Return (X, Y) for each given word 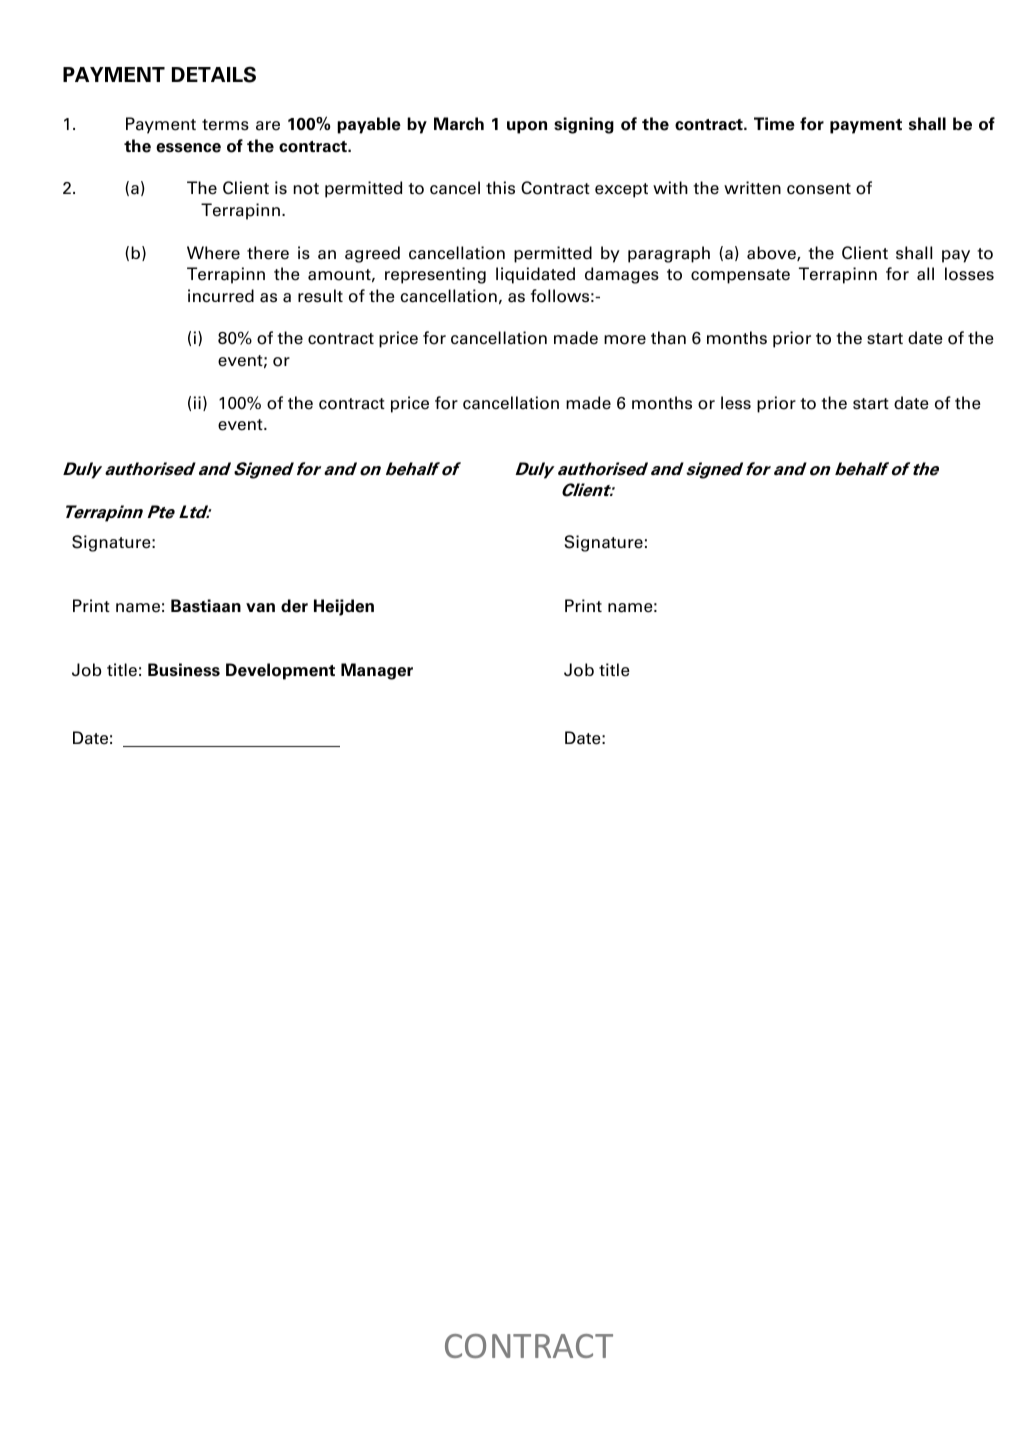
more (625, 340)
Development (280, 671)
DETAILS (214, 74)
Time (774, 124)
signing (584, 125)
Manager (377, 671)
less (736, 403)
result (320, 296)
